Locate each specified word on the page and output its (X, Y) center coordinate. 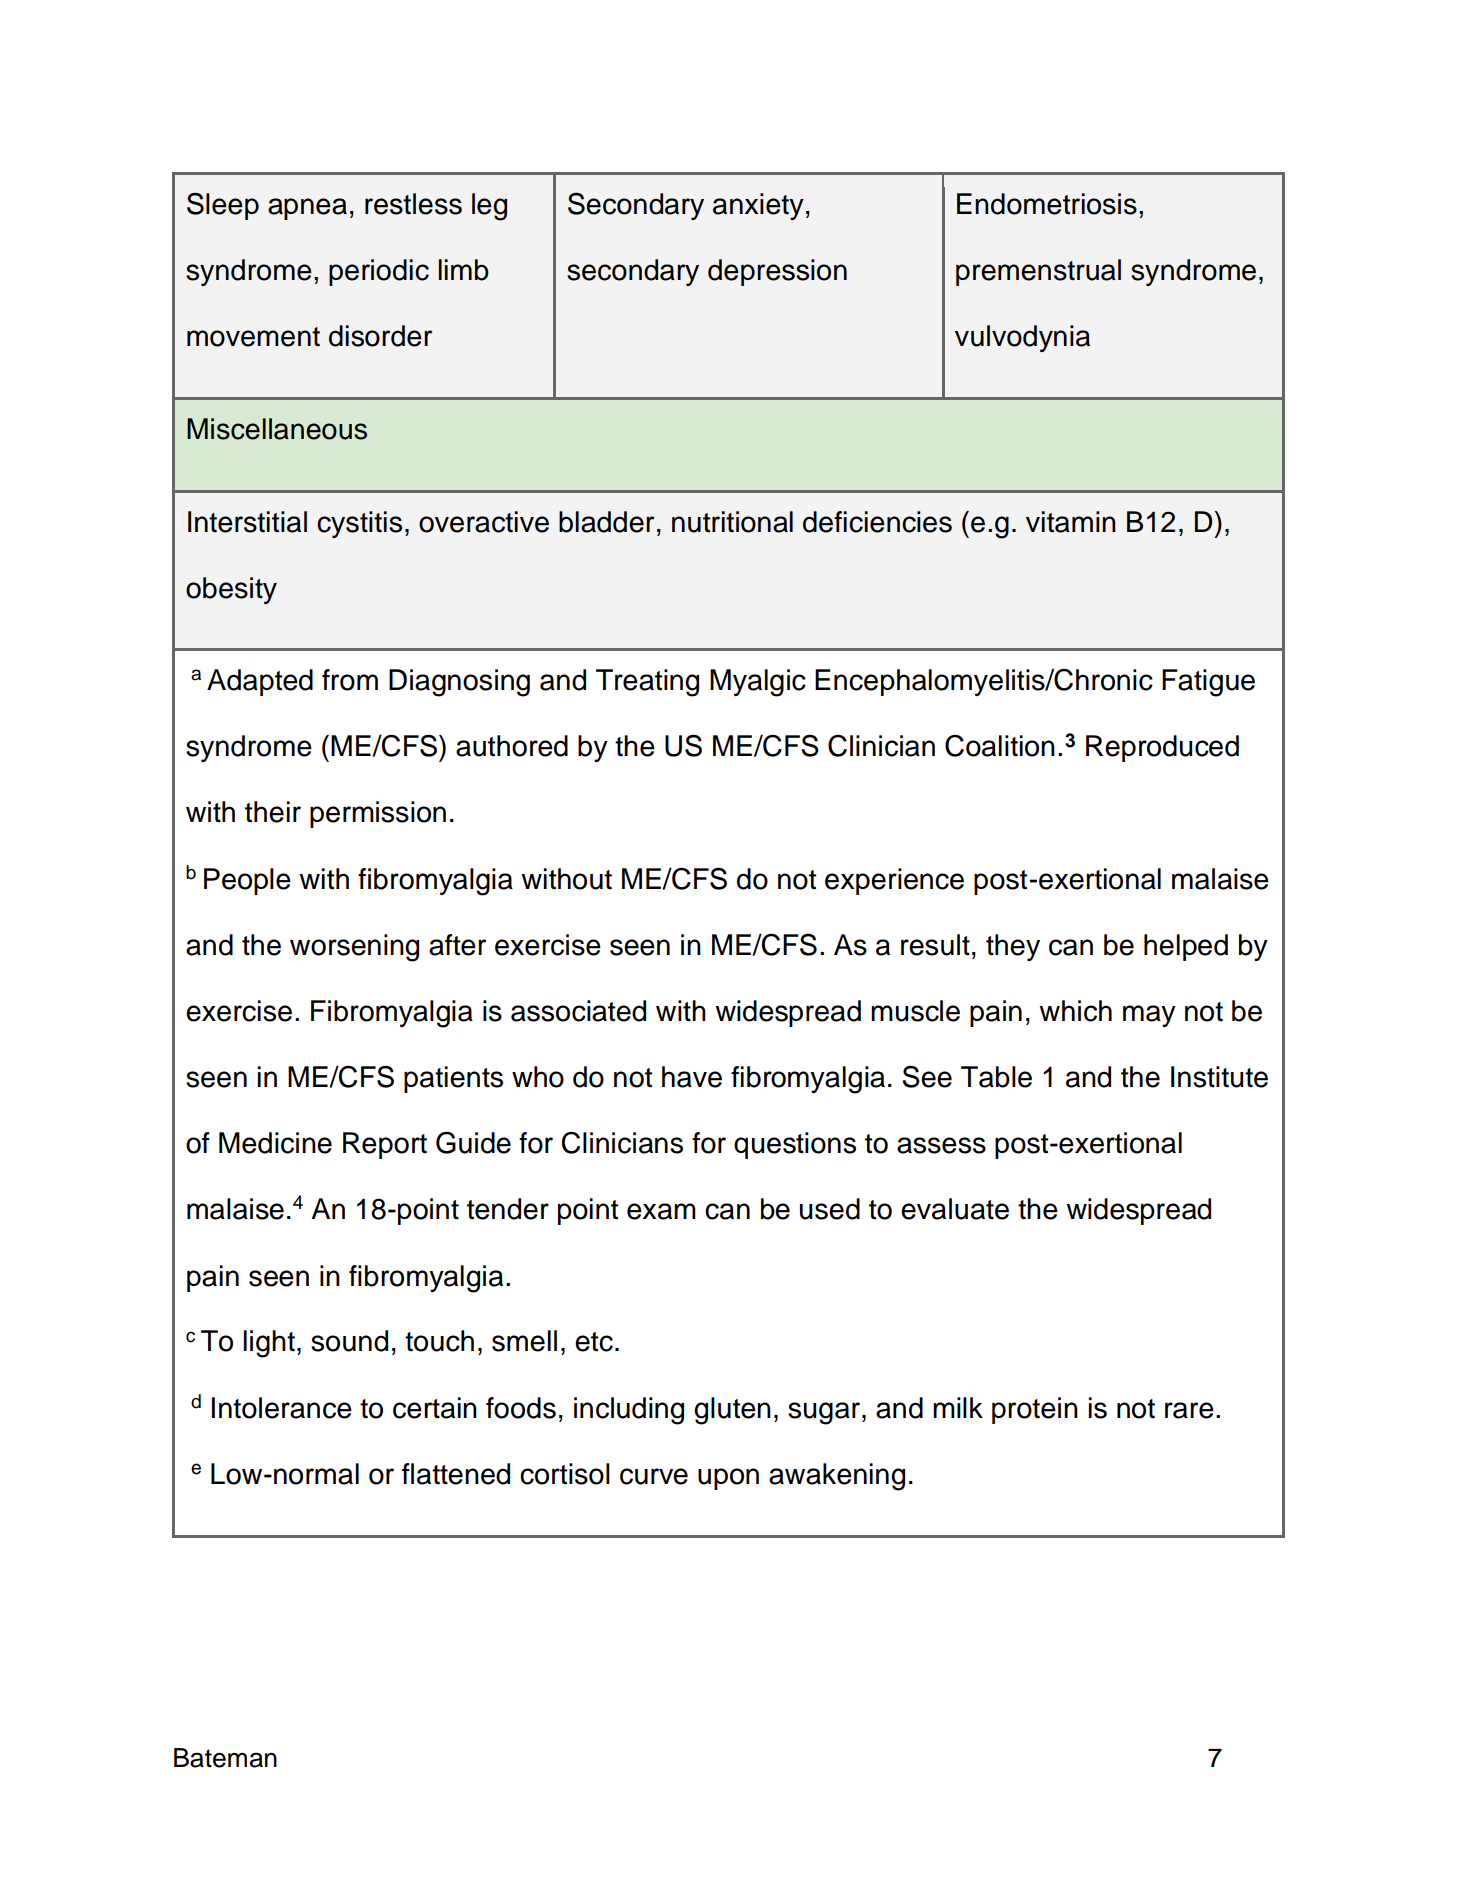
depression (777, 272)
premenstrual (1038, 272)
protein (1035, 1410)
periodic (379, 272)
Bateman (225, 1758)
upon (728, 1479)
